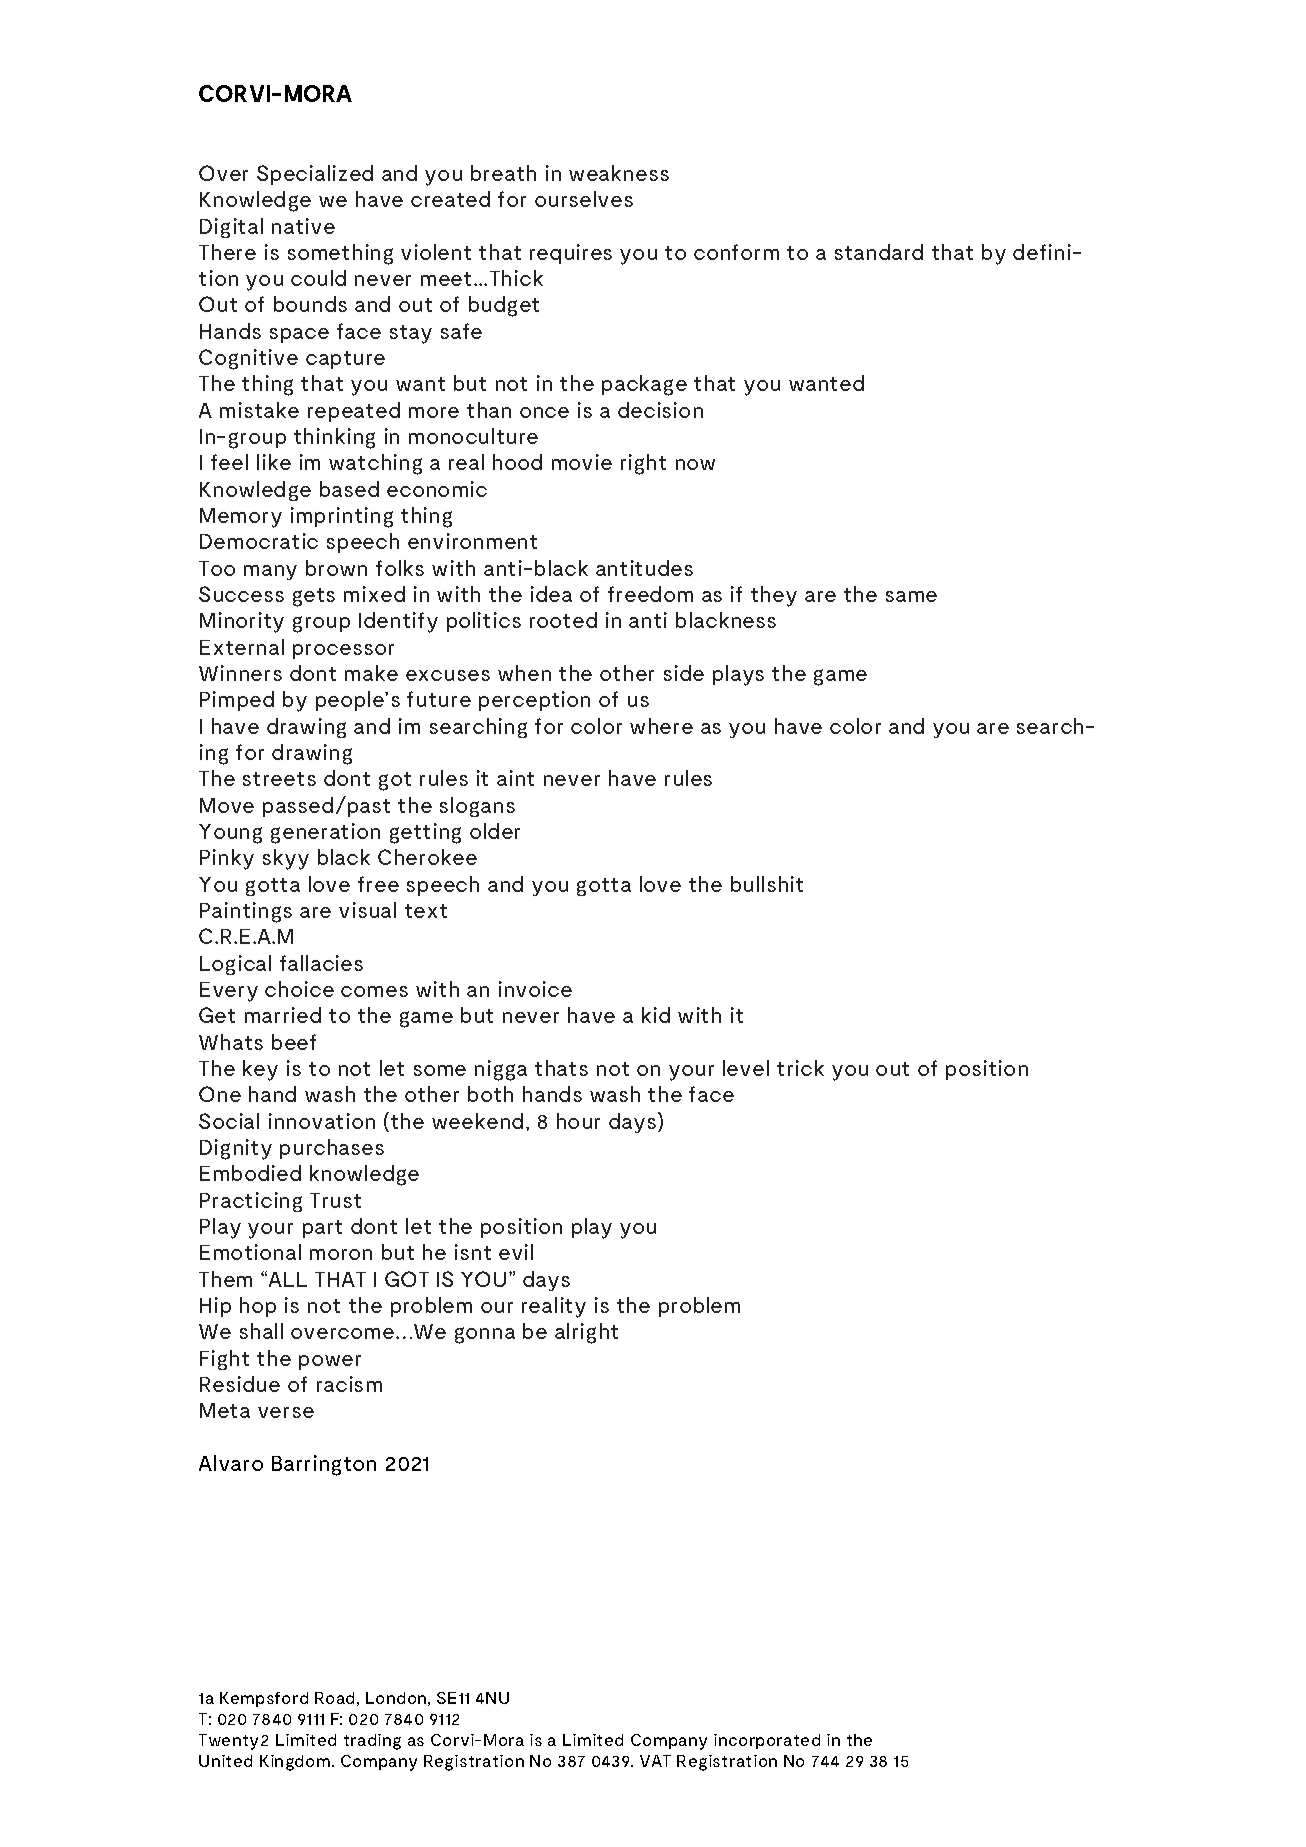 Image resolution: width=1306 pixels, height=1847 pixels. I want to click on ourselves, so click(584, 199).
